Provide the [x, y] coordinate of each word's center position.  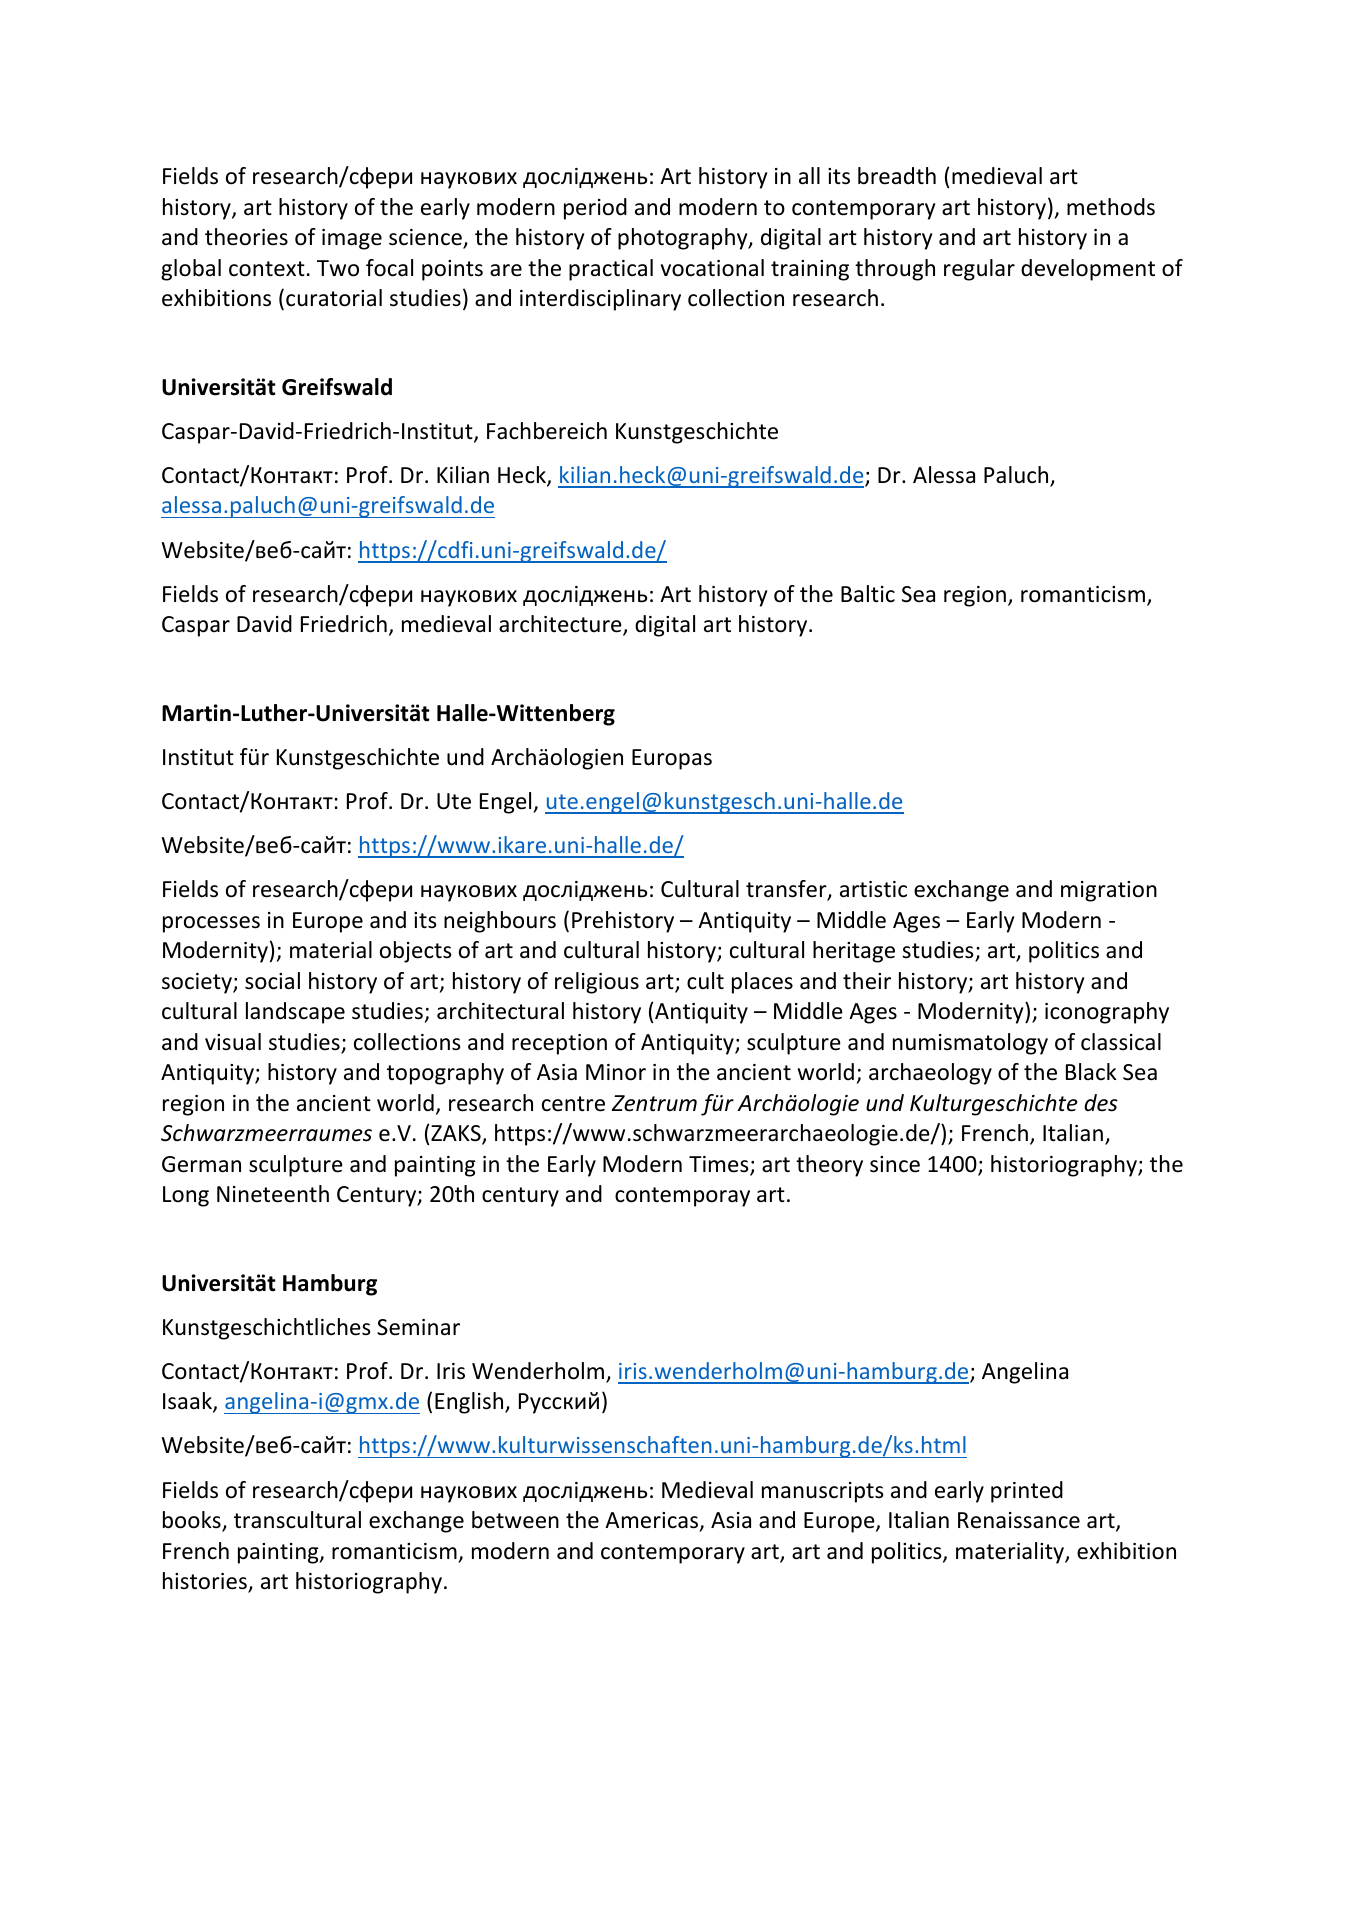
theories [246, 237]
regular [979, 270]
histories [206, 1582]
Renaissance [1019, 1520]
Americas [653, 1521]
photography [684, 239]
